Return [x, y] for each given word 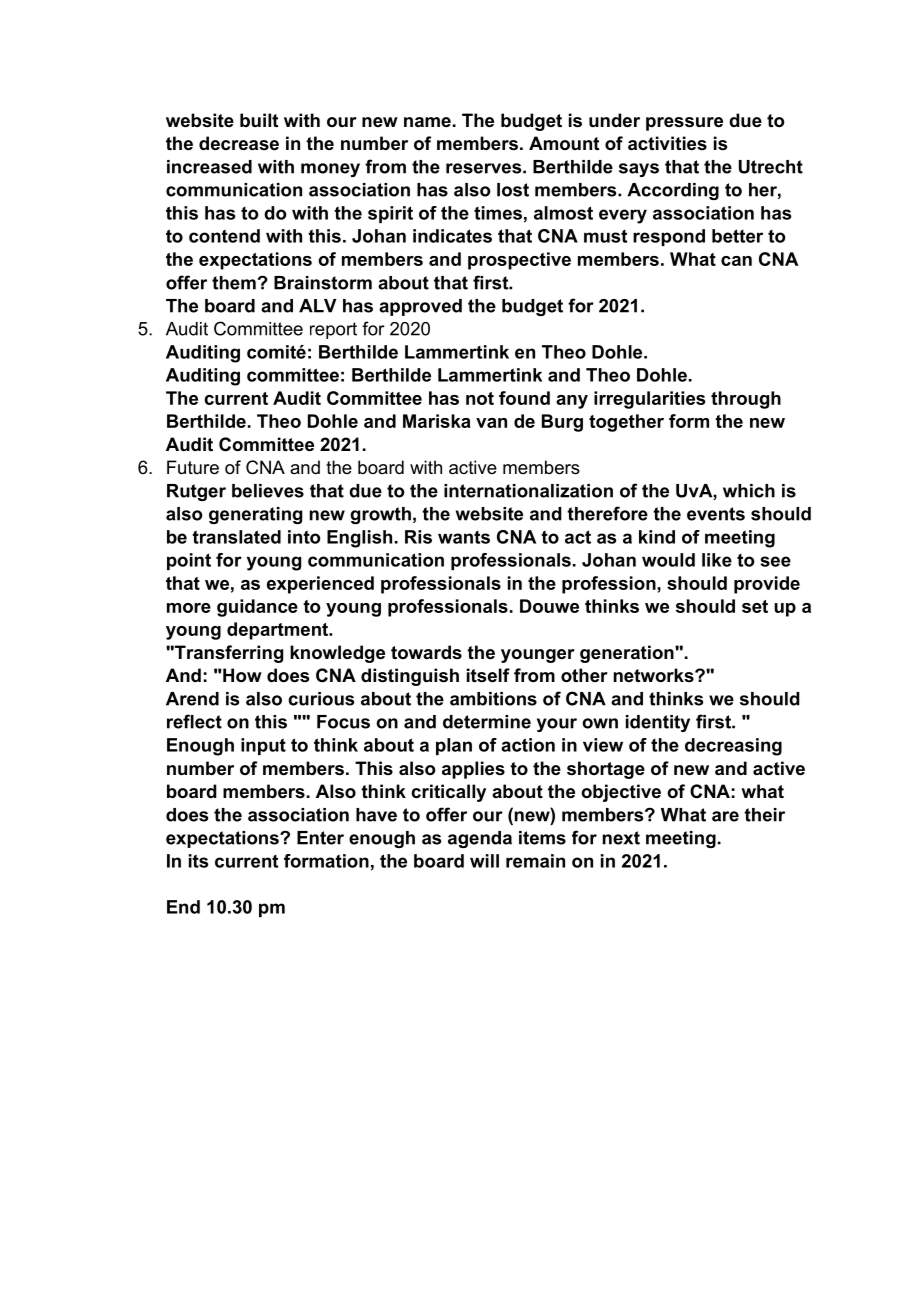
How [242, 675]
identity [658, 723]
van [491, 423]
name [427, 122]
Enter [320, 838]
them [234, 283]
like [717, 560]
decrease [239, 143]
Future [193, 467]
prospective [519, 261]
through [746, 400]
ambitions [493, 699]
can [736, 261]
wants [464, 537]
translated [236, 537]
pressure [684, 124]
